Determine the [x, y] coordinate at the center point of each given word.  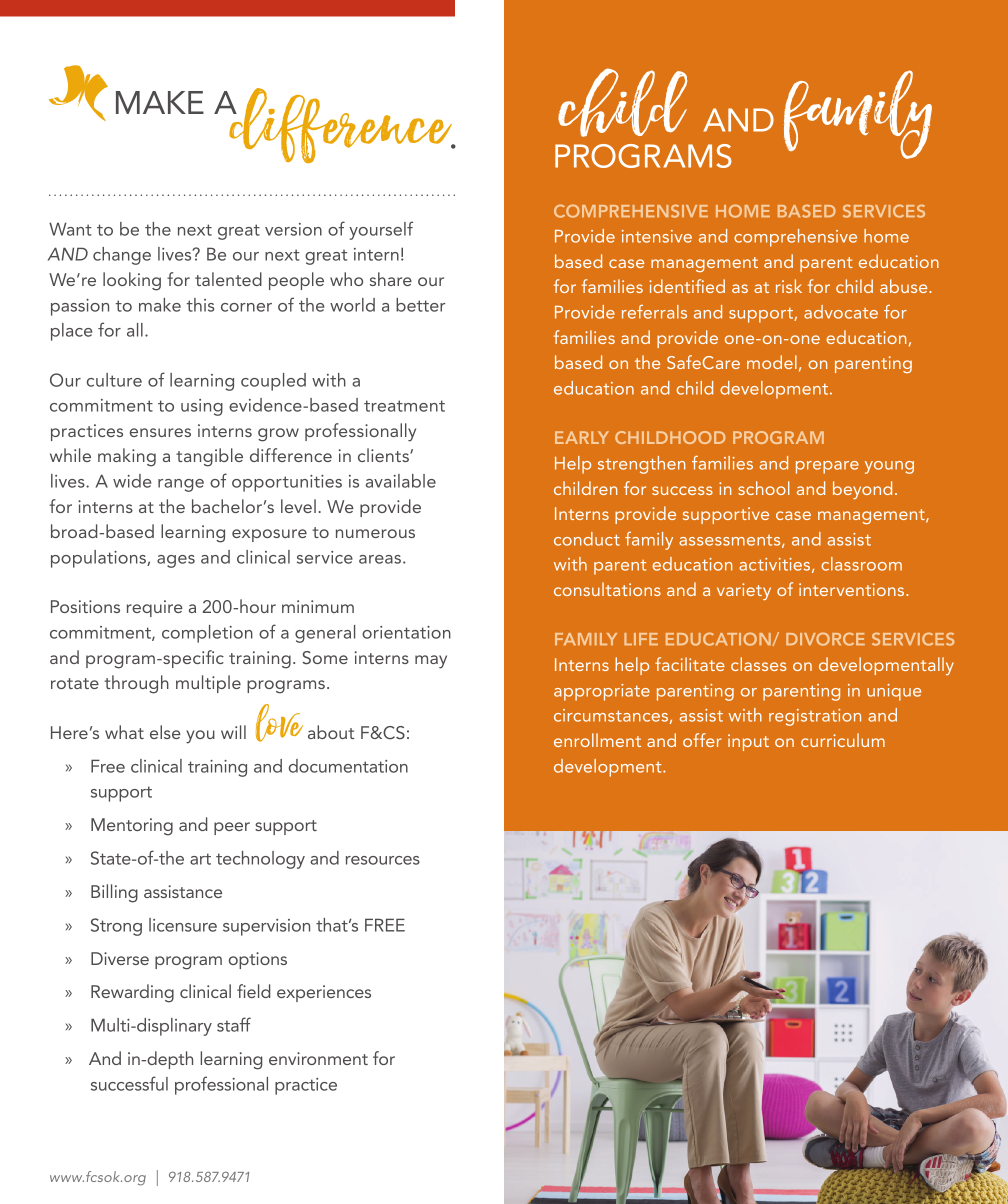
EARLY [582, 437]
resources [383, 860]
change [122, 256]
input [748, 742]
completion [207, 634]
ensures [160, 432]
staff [234, 1024]
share [391, 279]
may [431, 662]
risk [789, 286]
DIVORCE [825, 639]
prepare [827, 467]
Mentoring [132, 827]
